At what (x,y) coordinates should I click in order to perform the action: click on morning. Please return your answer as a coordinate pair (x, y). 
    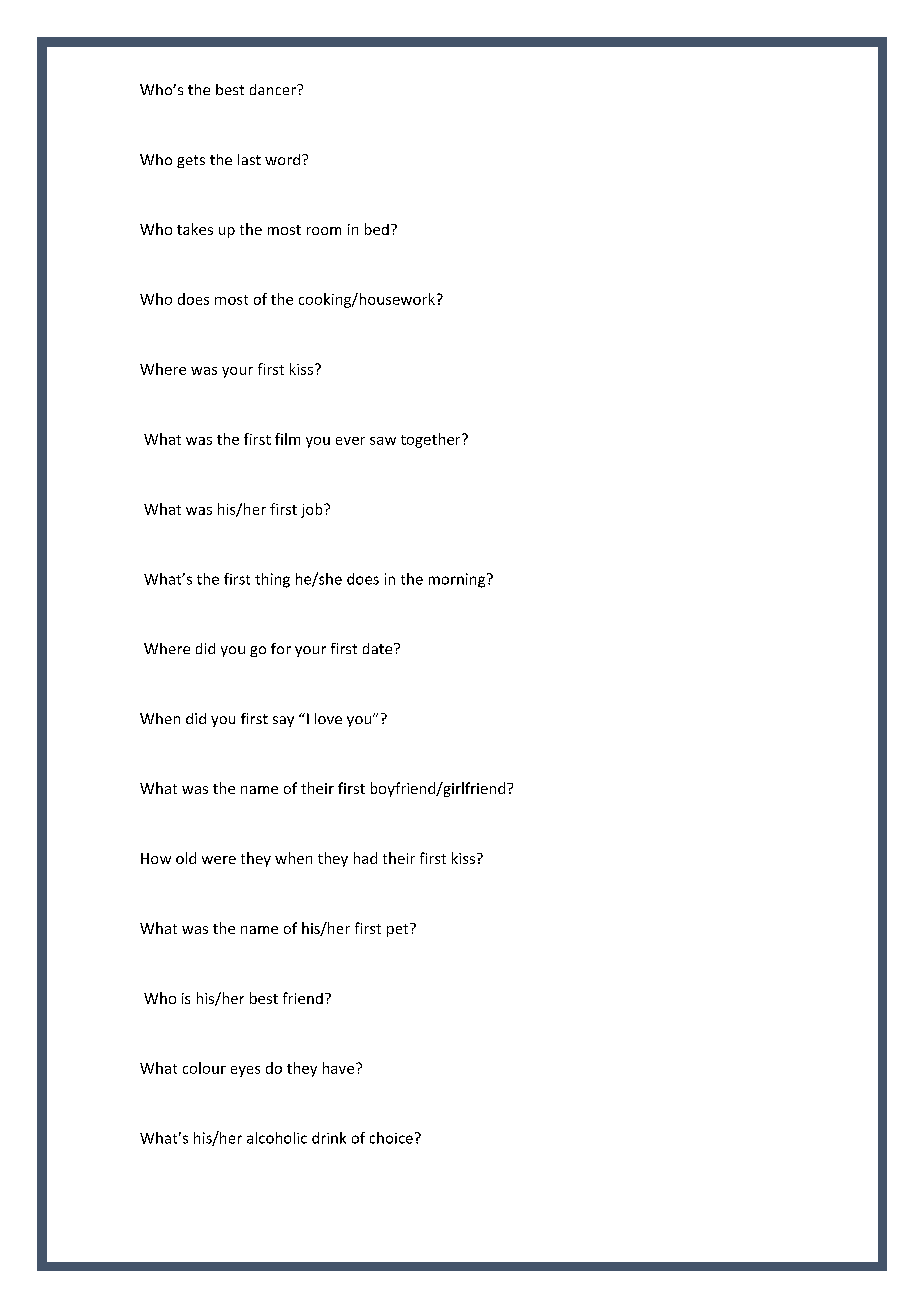
    Looking at the image, I should click on (458, 580).
